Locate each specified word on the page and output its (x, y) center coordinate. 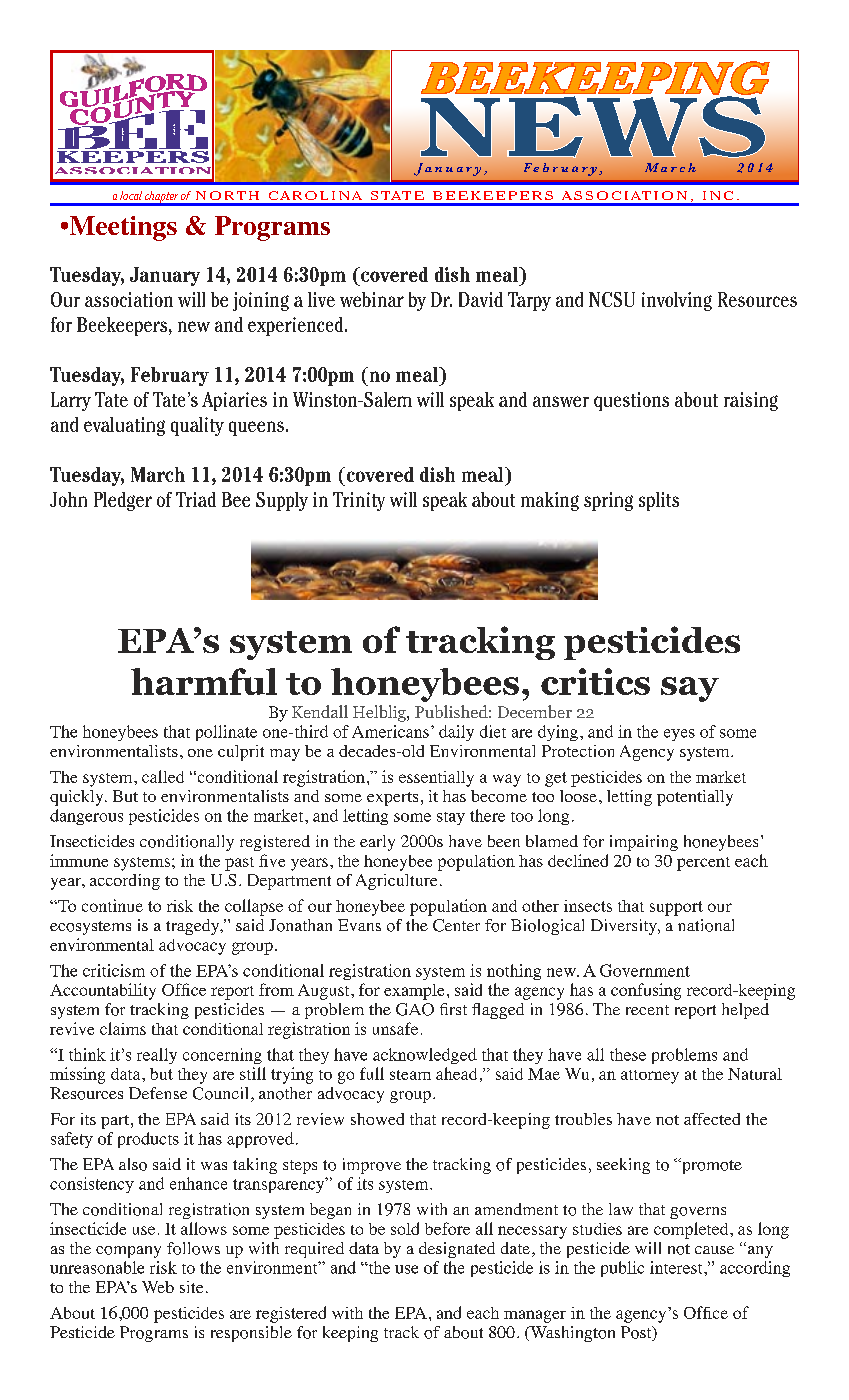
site (191, 1287)
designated (457, 1250)
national (706, 925)
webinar (372, 299)
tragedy (194, 927)
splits (659, 501)
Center (456, 925)
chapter (161, 198)
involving (677, 301)
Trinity (359, 501)
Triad (196, 499)
